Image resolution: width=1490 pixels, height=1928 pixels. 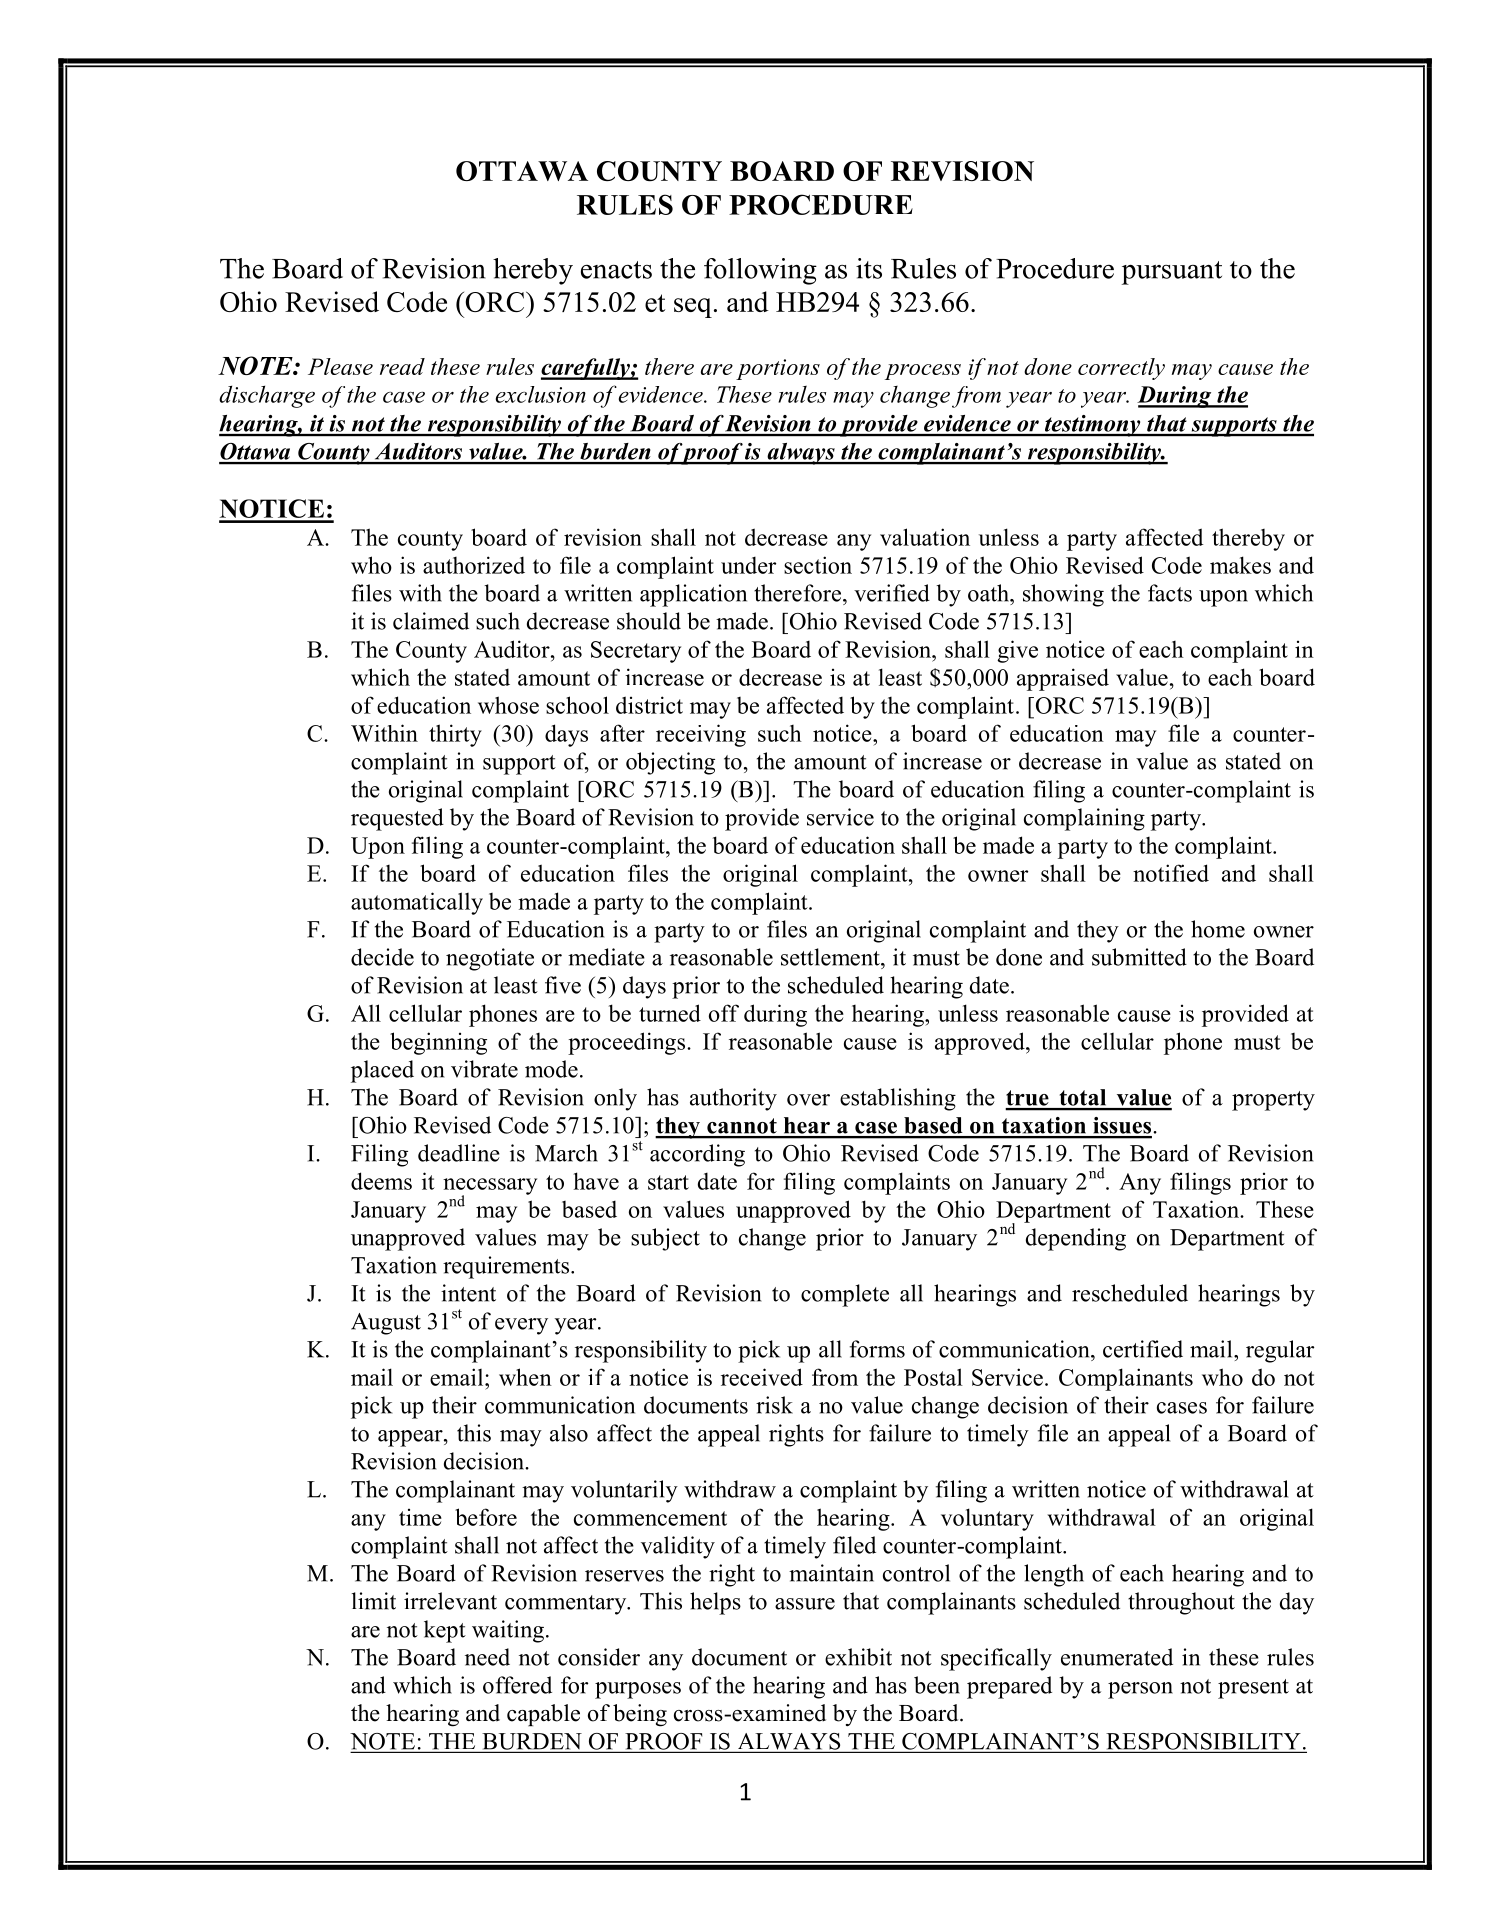 I want to click on receiving, so click(x=701, y=735).
